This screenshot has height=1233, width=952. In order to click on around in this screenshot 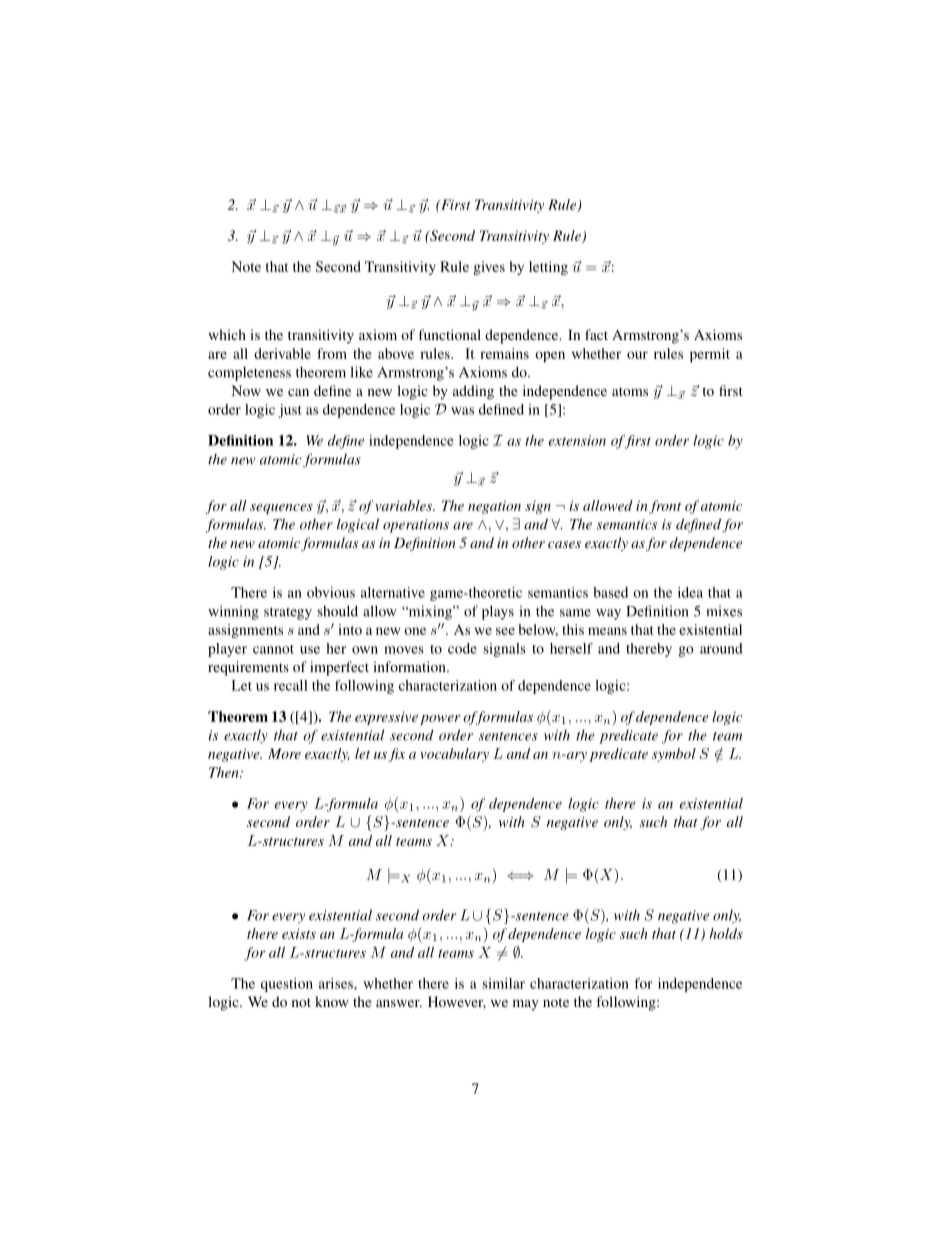, I will do `click(721, 648)`.
